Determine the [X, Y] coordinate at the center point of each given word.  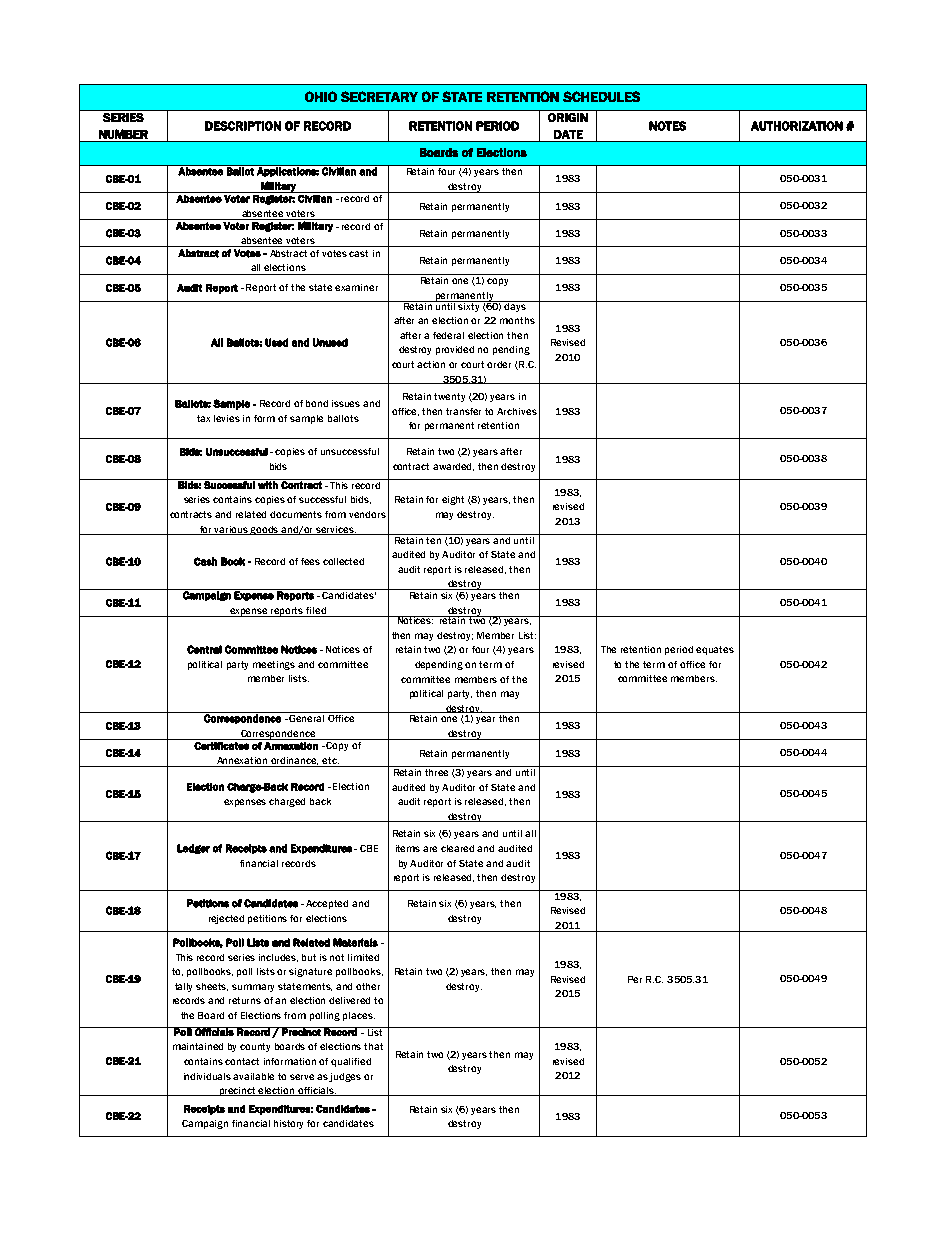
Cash [205, 561]
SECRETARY [379, 96]
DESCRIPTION [243, 126]
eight [453, 500]
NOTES [667, 126]
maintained [198, 1046]
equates [715, 650]
